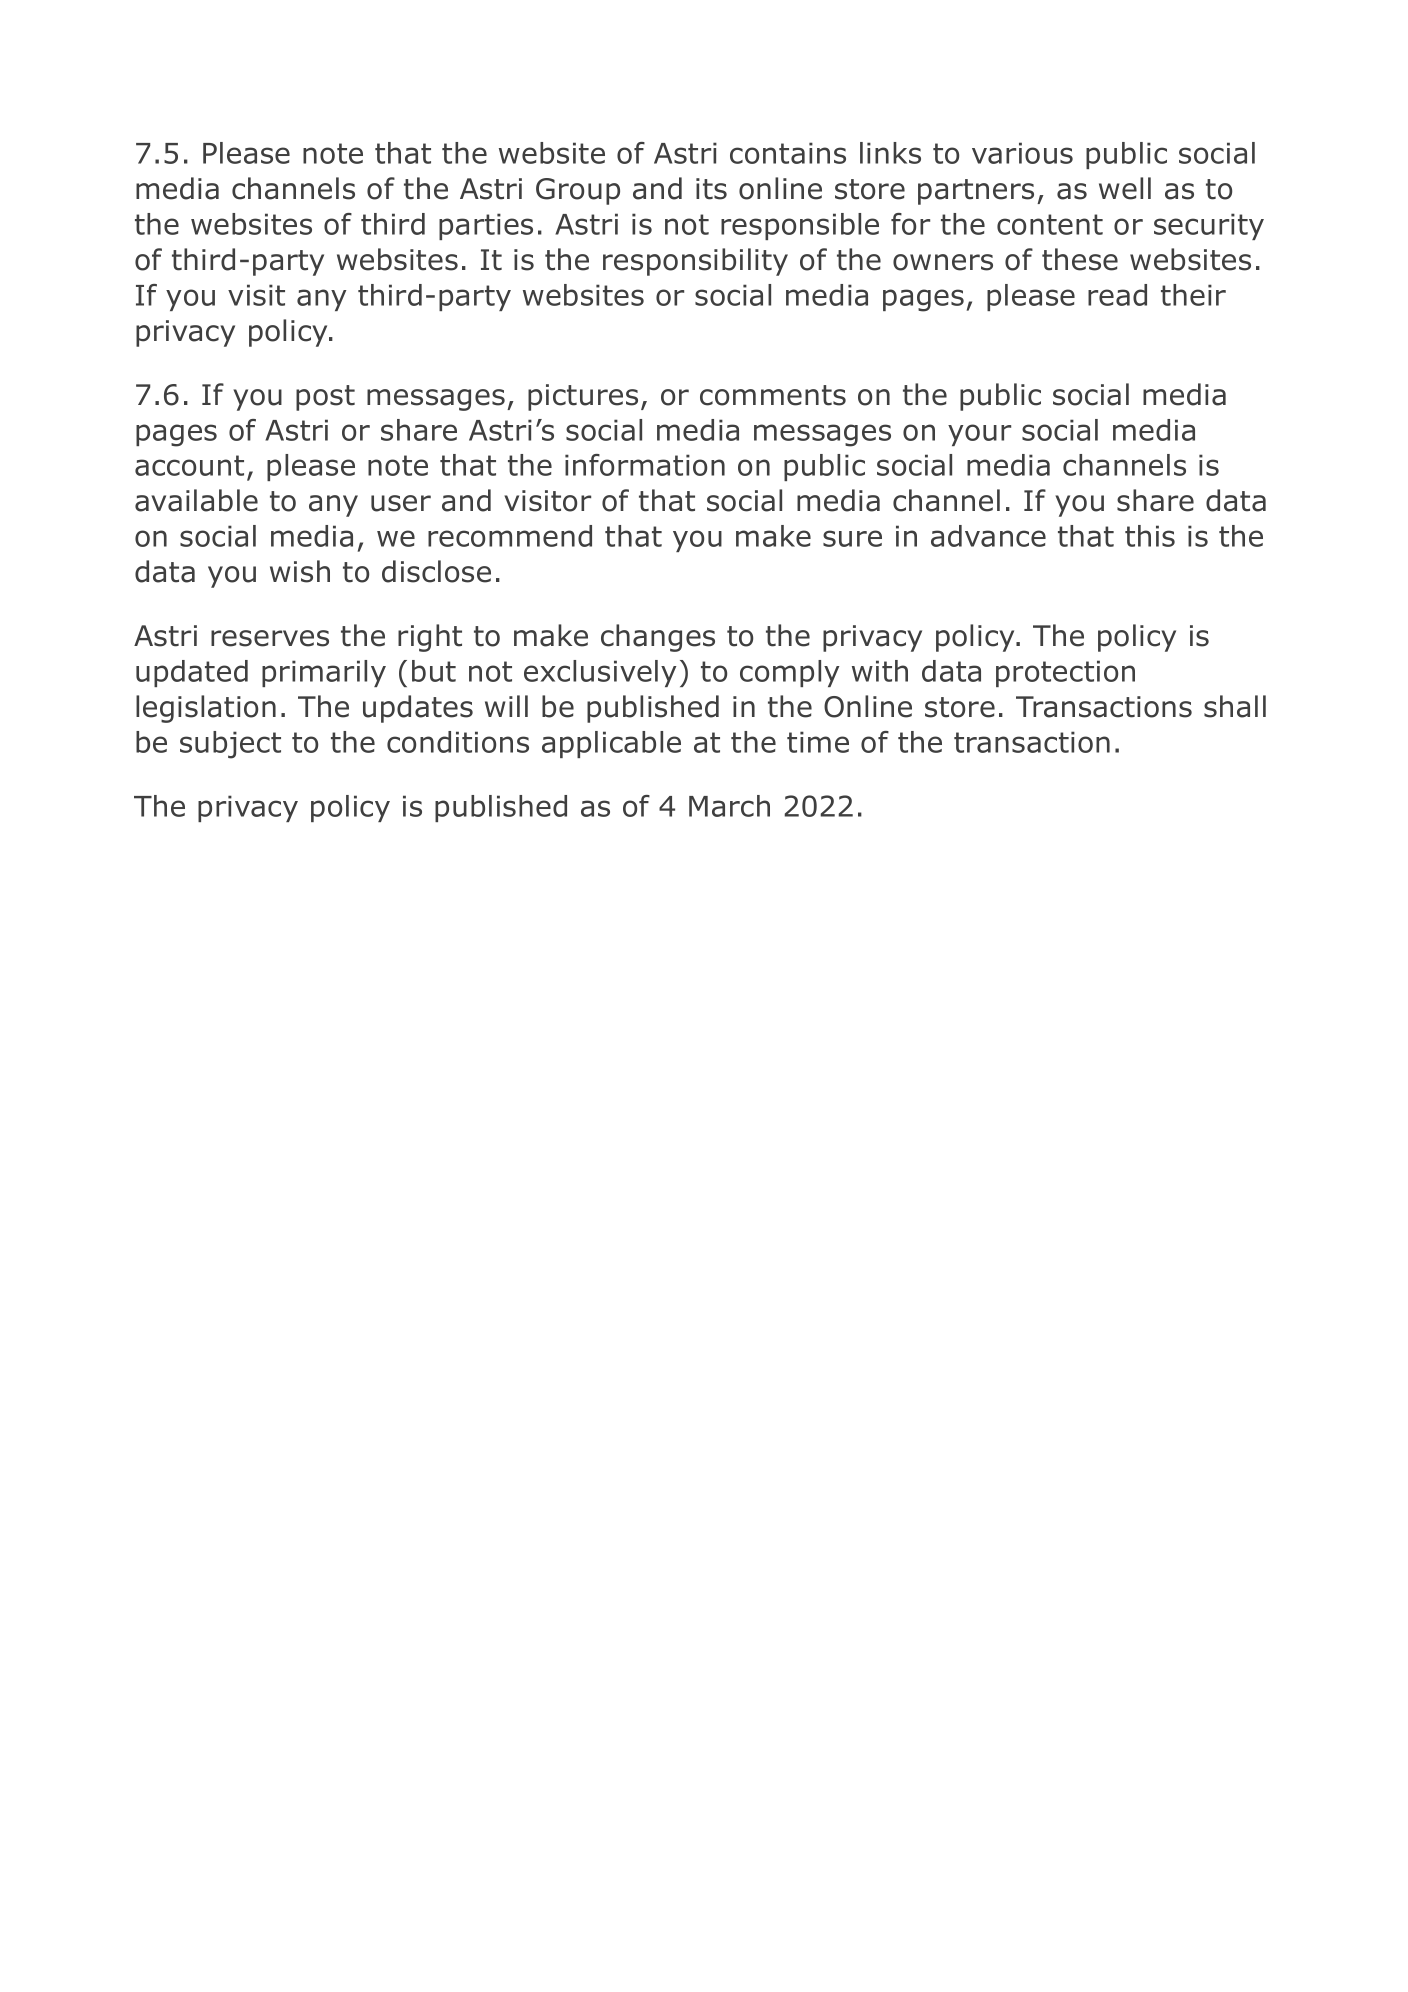 The height and width of the document is (1992, 1408). Describe the element at coordinates (401, 503) in the document. I see `user` at that location.
